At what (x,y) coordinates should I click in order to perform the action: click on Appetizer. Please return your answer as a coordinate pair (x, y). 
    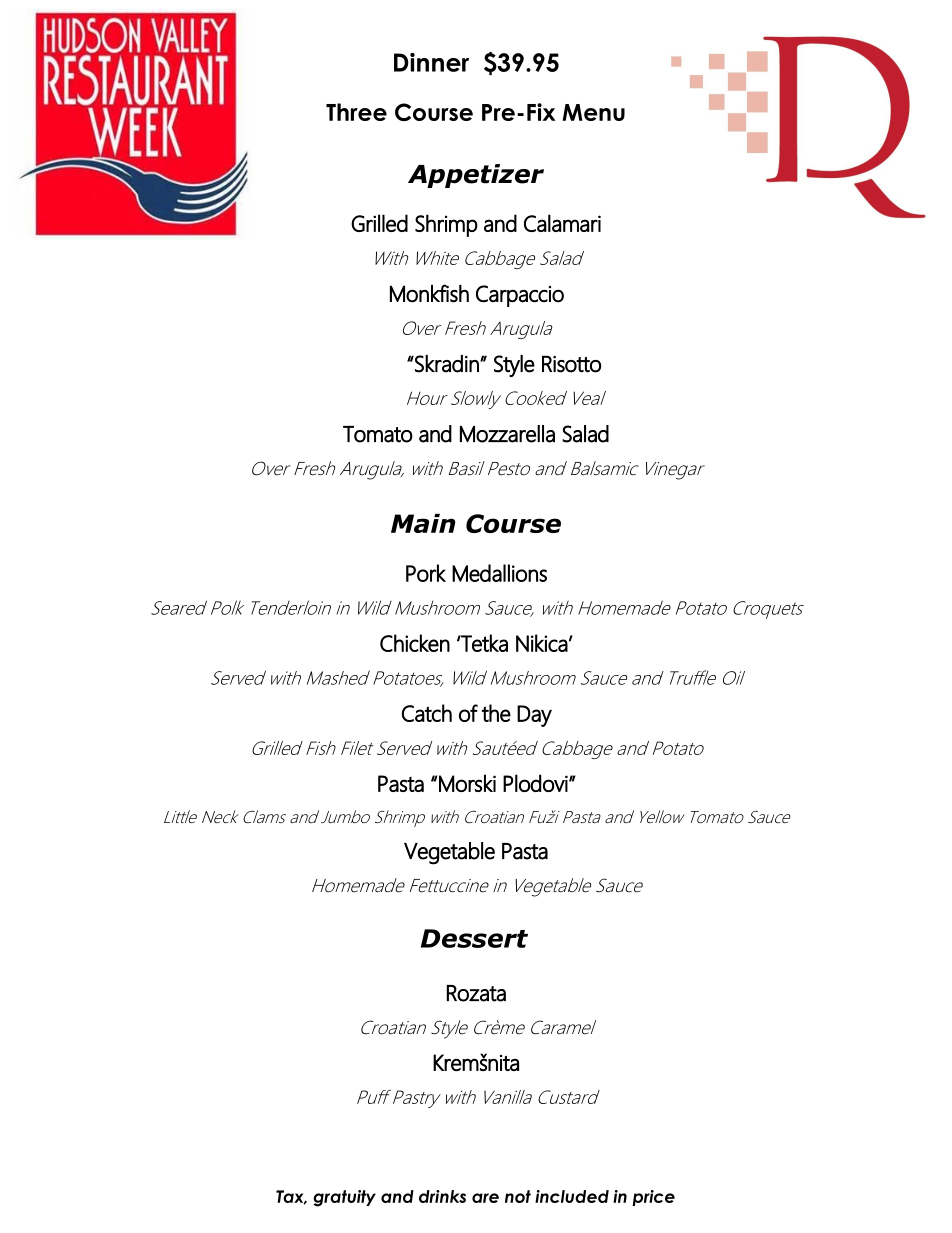
    Looking at the image, I should click on (476, 176).
